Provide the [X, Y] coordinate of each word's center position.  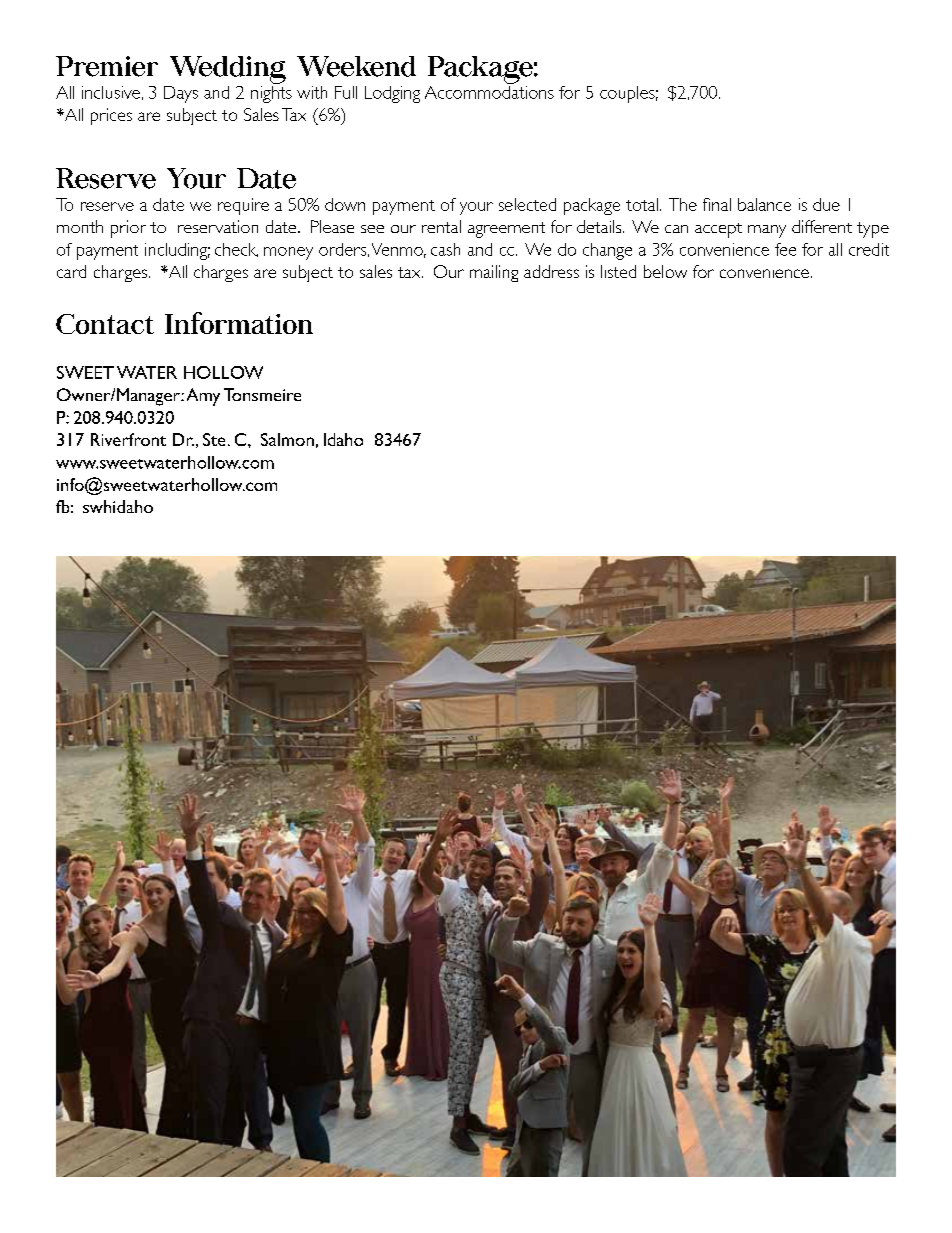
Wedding [228, 70]
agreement [506, 230]
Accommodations [489, 91]
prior [128, 229]
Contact [105, 324]
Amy [203, 397]
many [767, 231]
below [665, 271]
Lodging [392, 94]
